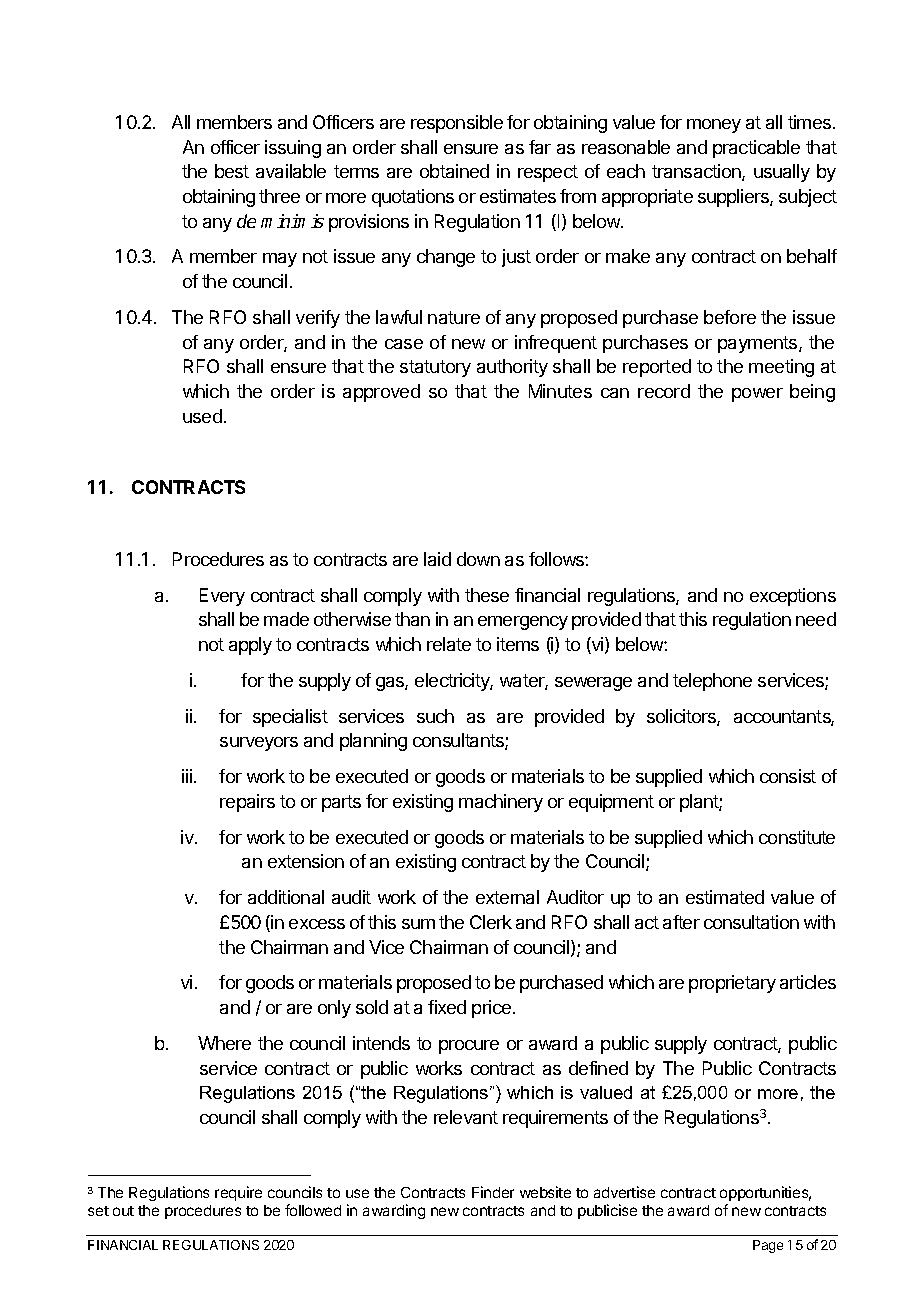 The image size is (924, 1308). Describe the element at coordinates (454, 171) in the page. I see `obtained` at that location.
